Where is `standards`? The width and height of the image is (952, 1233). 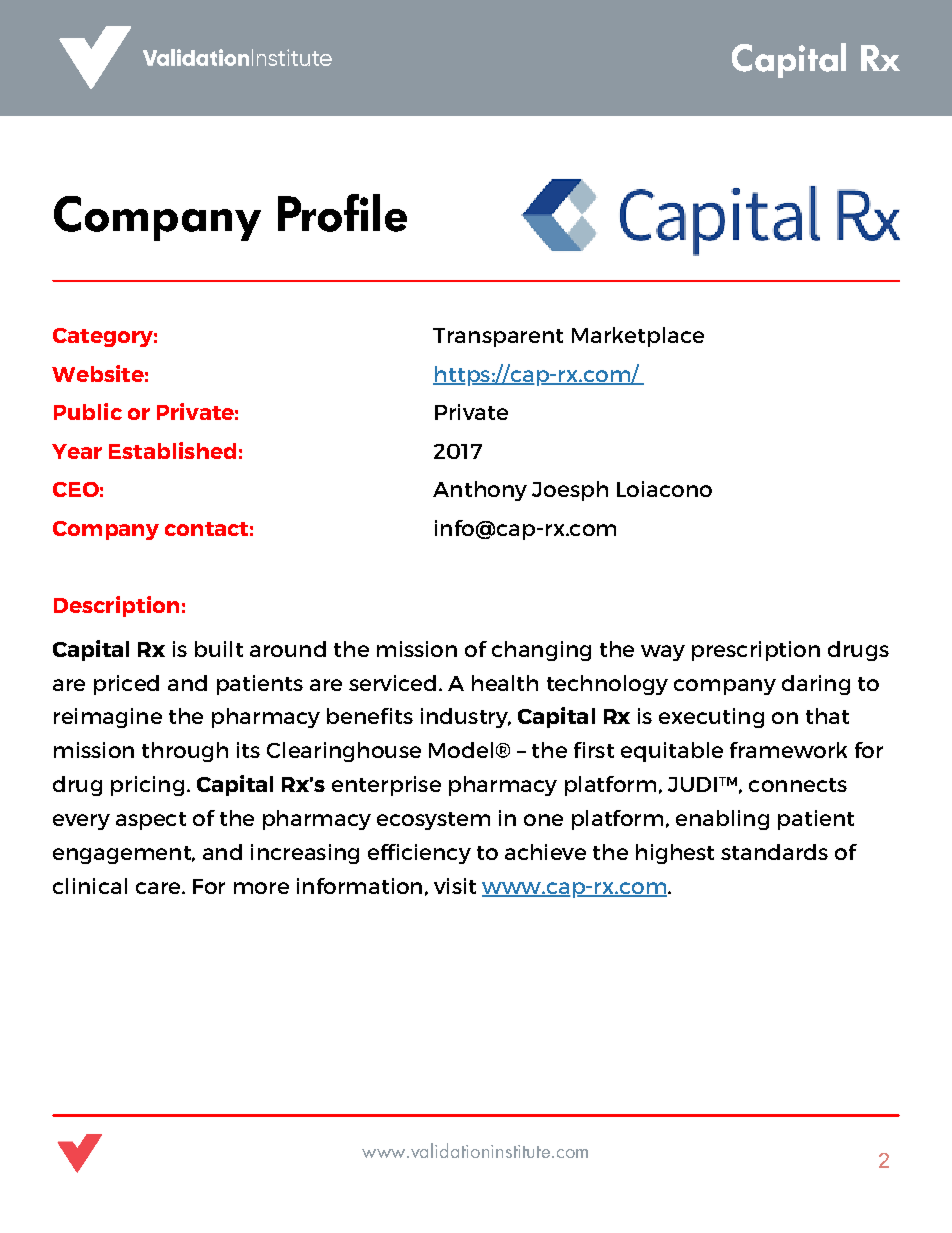 standards is located at coordinates (774, 852).
